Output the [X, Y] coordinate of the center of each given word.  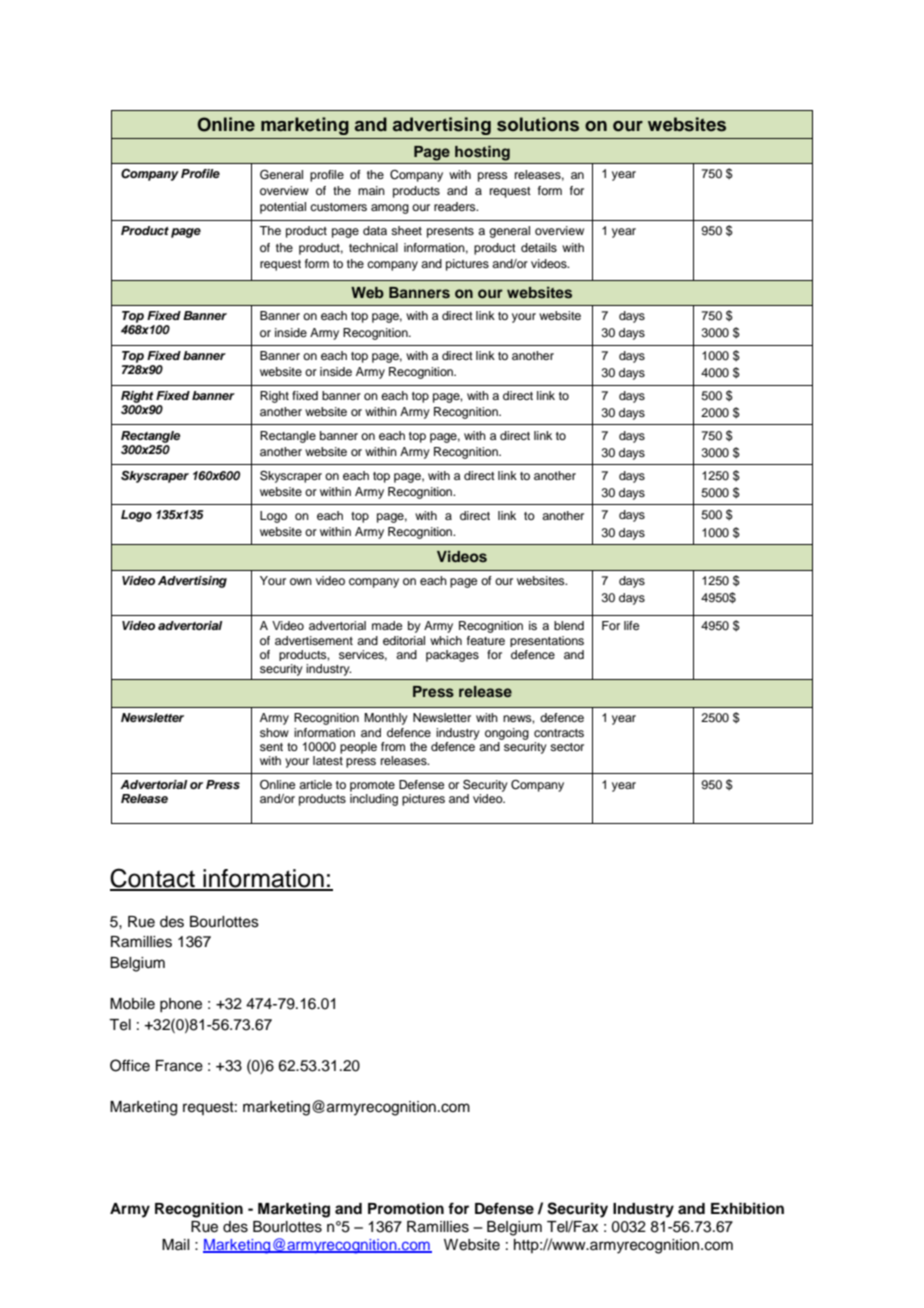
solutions [538, 124]
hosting [482, 153]
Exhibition [747, 1208]
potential [283, 208]
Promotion [406, 1208]
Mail [175, 1244]
